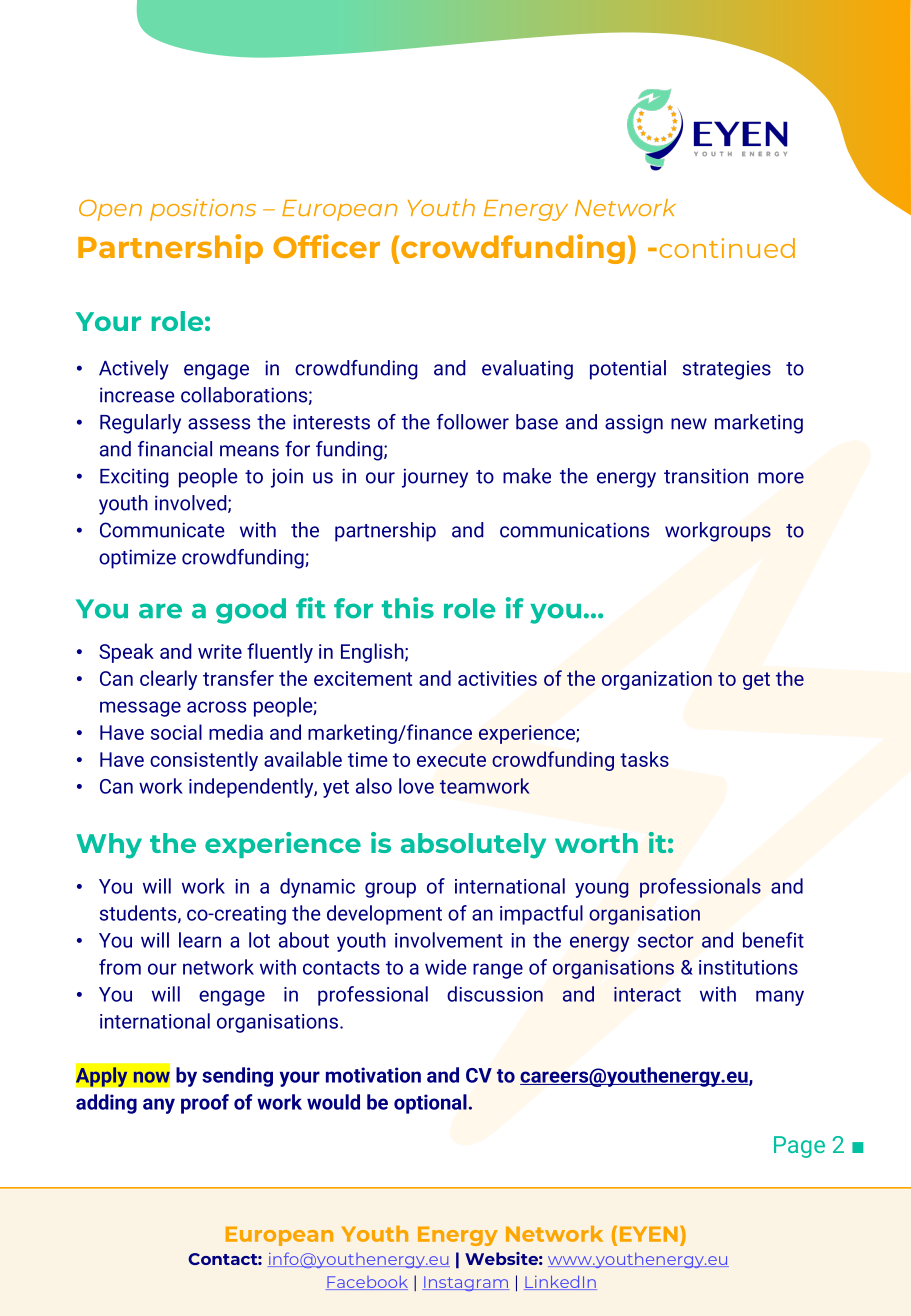  Describe the element at coordinates (367, 1283) in the screenshot. I see `Facebook` at that location.
